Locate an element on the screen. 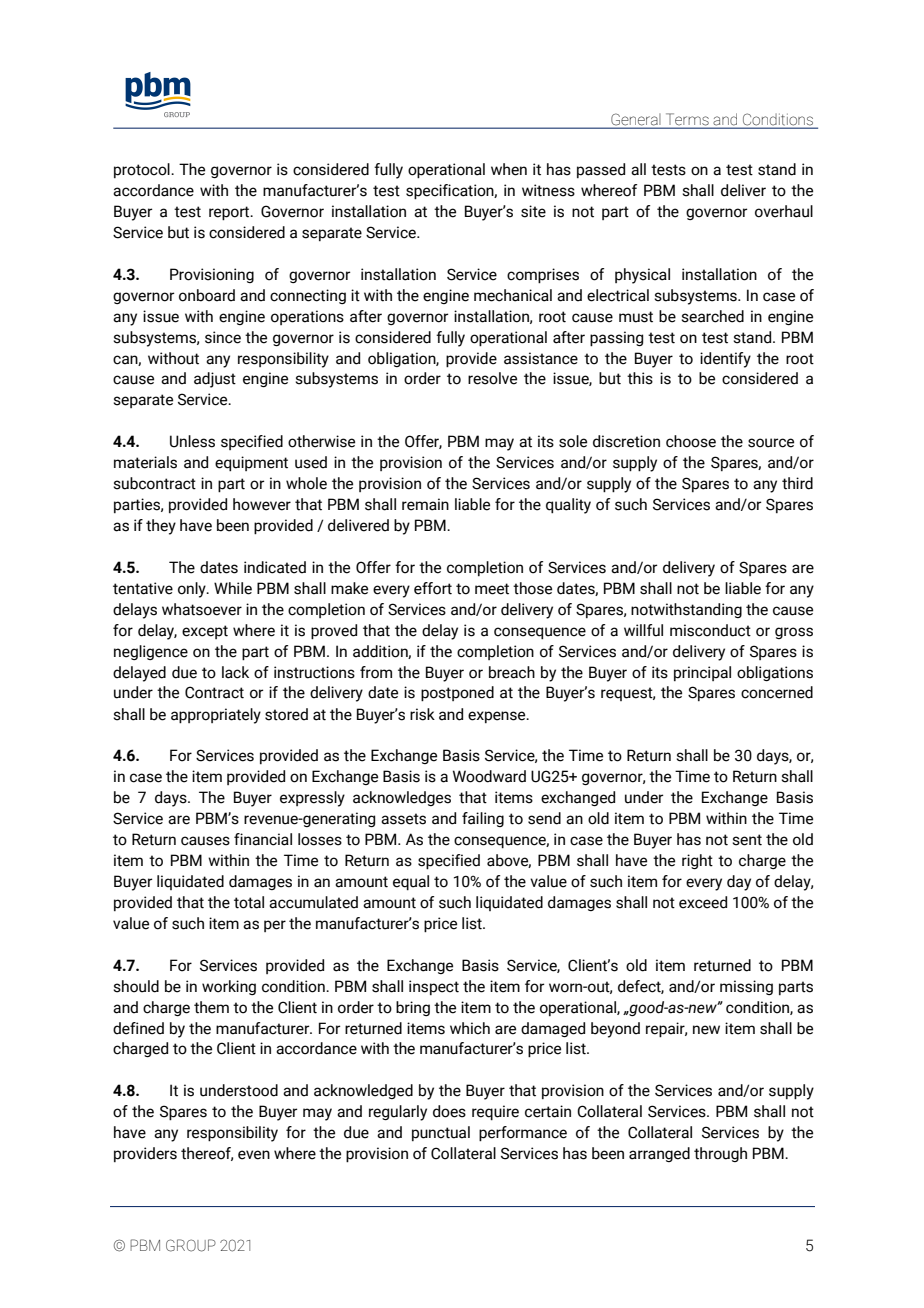 Image resolution: width=924 pixels, height=1308 pixels. however is located at coordinates (262, 504).
